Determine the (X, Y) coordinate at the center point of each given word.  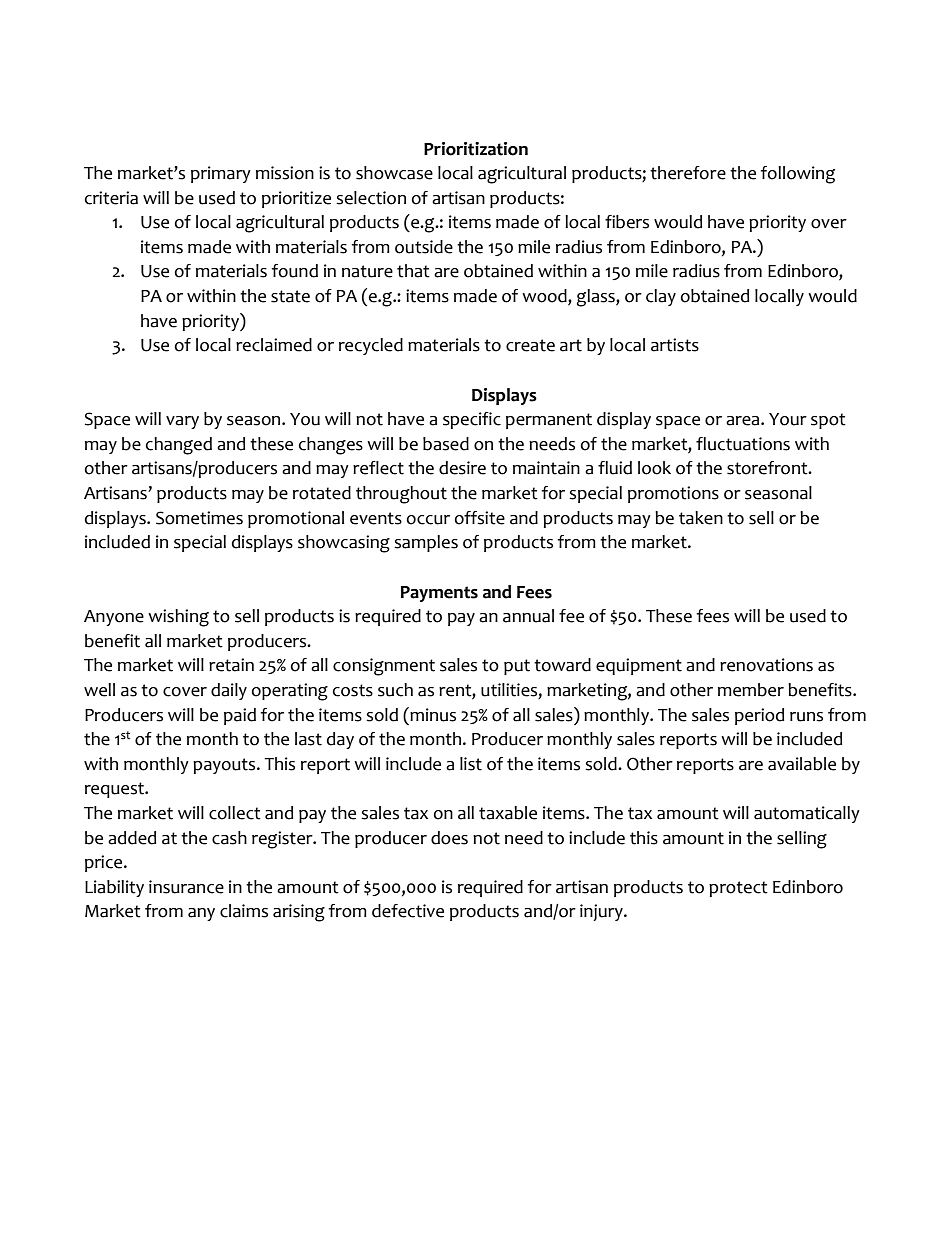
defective (408, 911)
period (759, 716)
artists (675, 345)
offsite (480, 518)
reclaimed (274, 345)
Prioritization (476, 149)
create (530, 345)
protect (738, 889)
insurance (186, 887)
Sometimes (199, 518)
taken (701, 518)
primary (221, 174)
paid (240, 716)
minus (432, 714)
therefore (688, 173)
